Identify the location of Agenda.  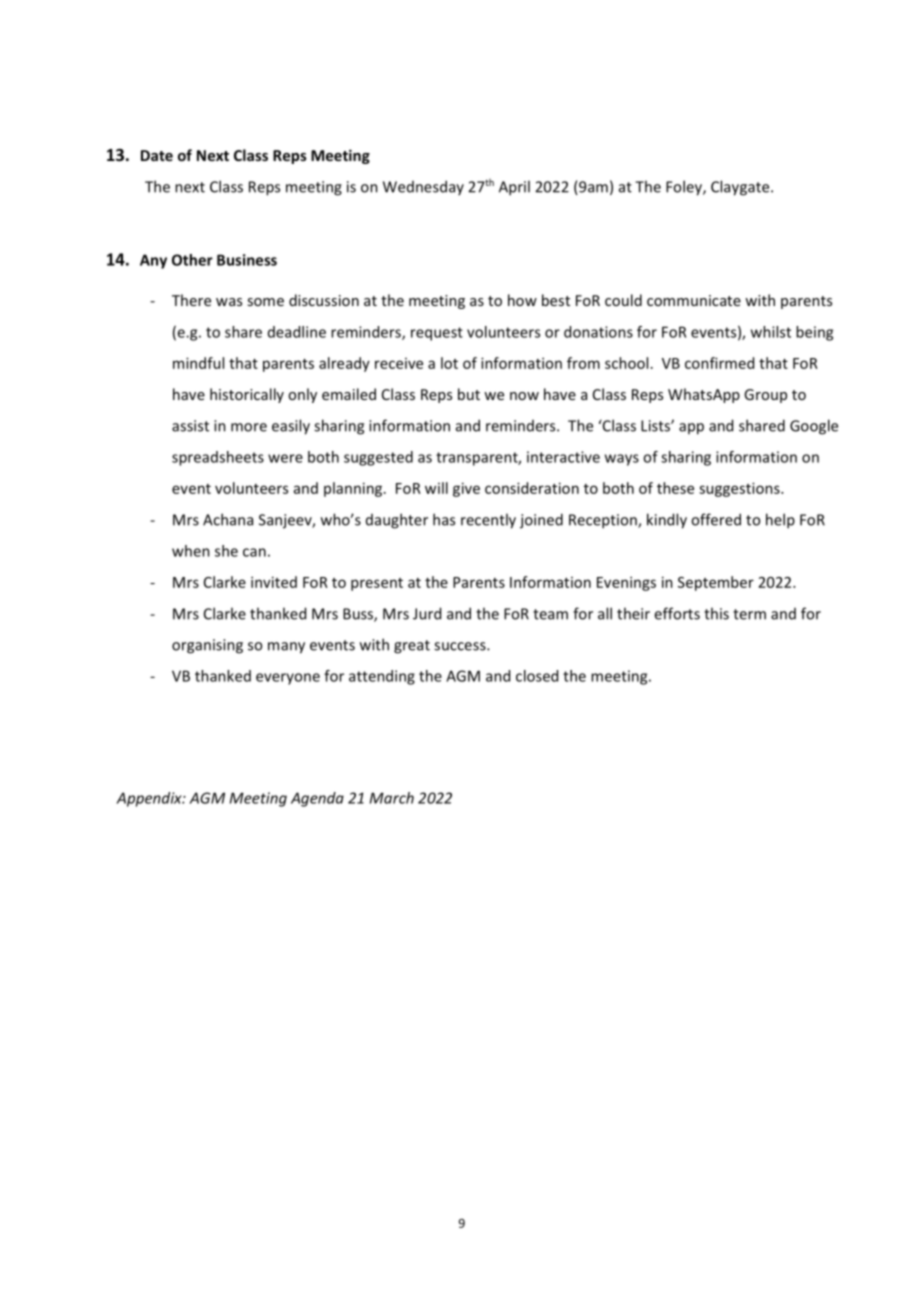
(317, 799).
